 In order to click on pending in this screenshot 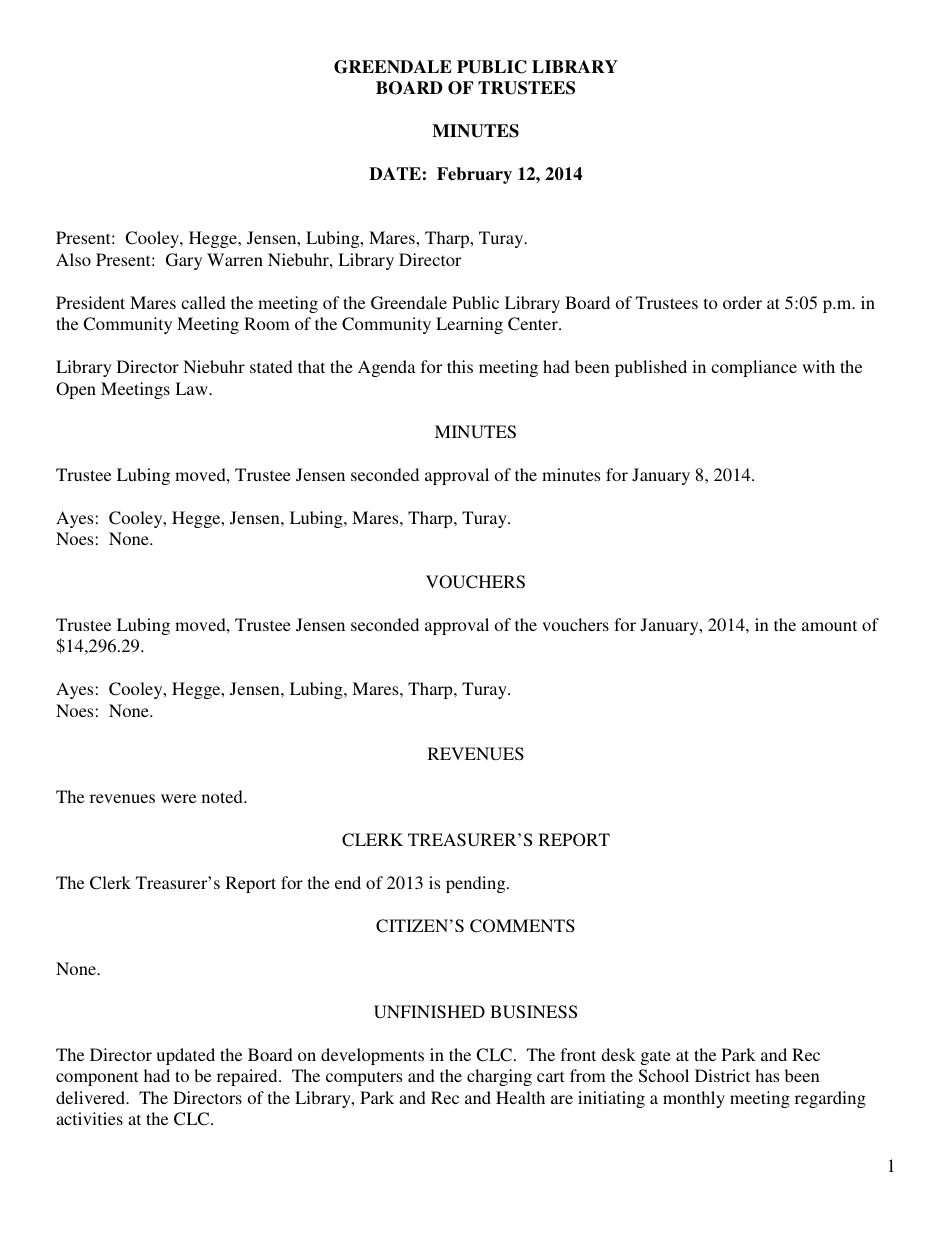, I will do `click(477, 884)`.
